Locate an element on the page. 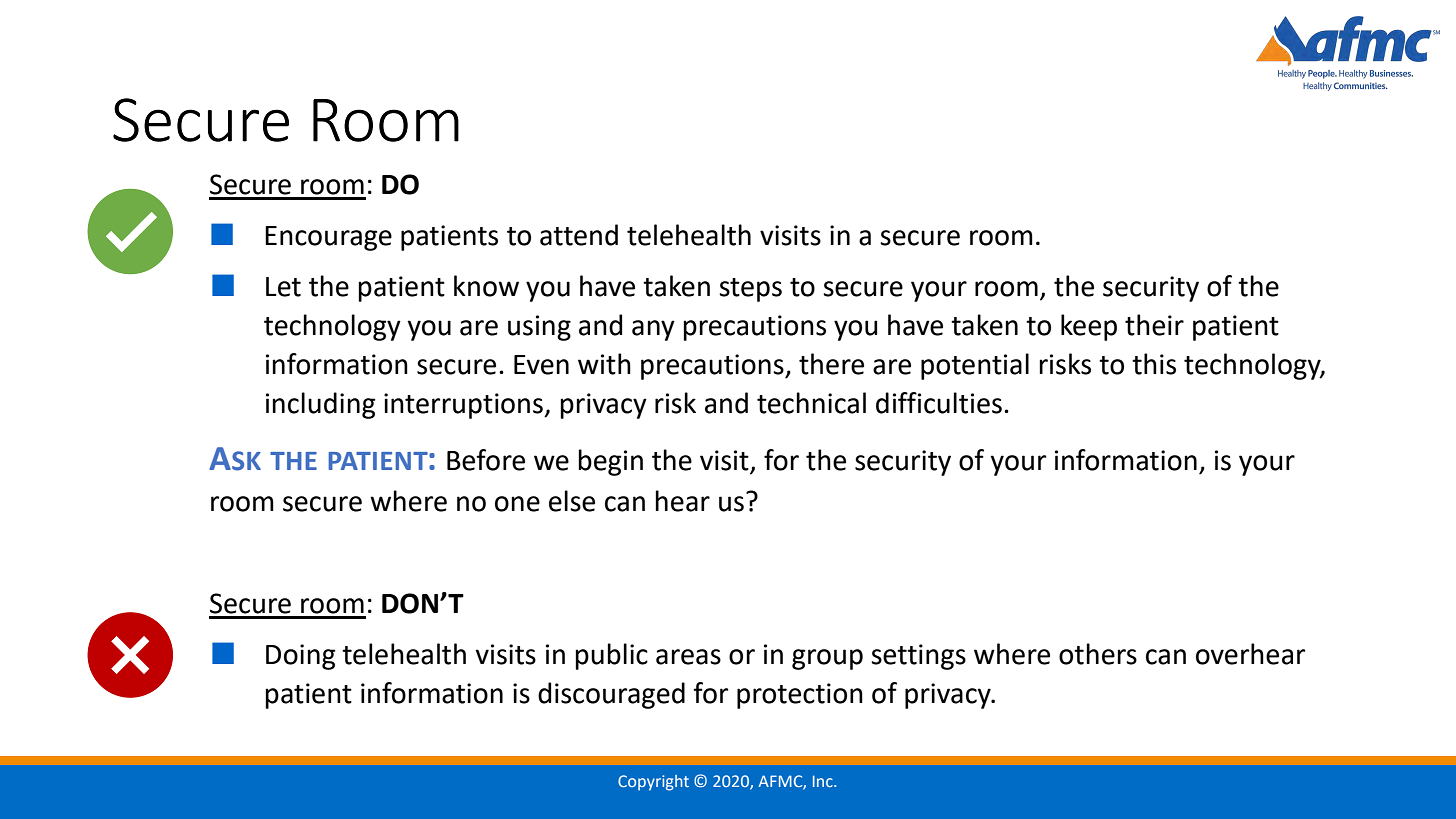  steps is located at coordinates (750, 290).
